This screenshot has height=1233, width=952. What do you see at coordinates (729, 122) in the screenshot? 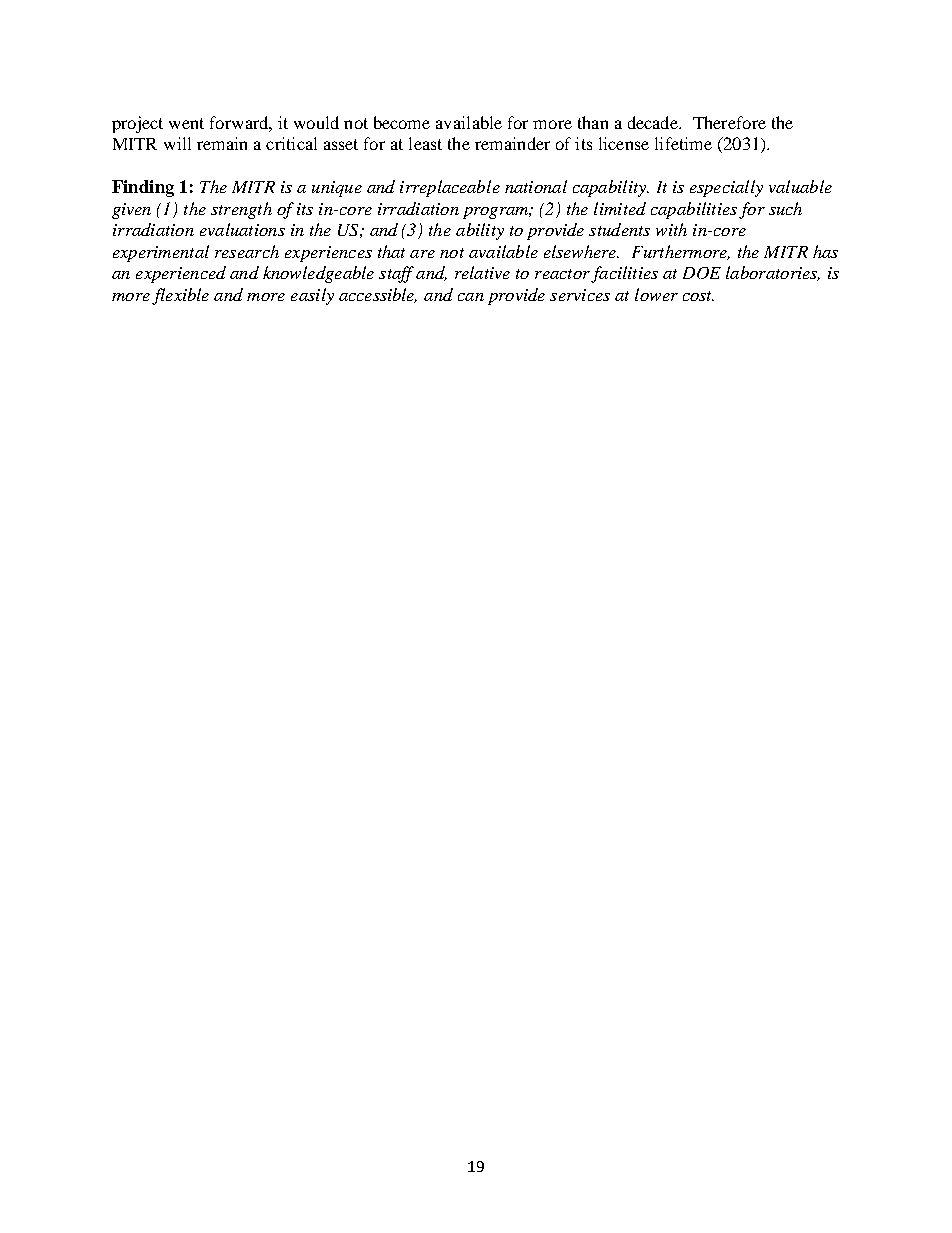
I see `Therefore` at bounding box center [729, 122].
